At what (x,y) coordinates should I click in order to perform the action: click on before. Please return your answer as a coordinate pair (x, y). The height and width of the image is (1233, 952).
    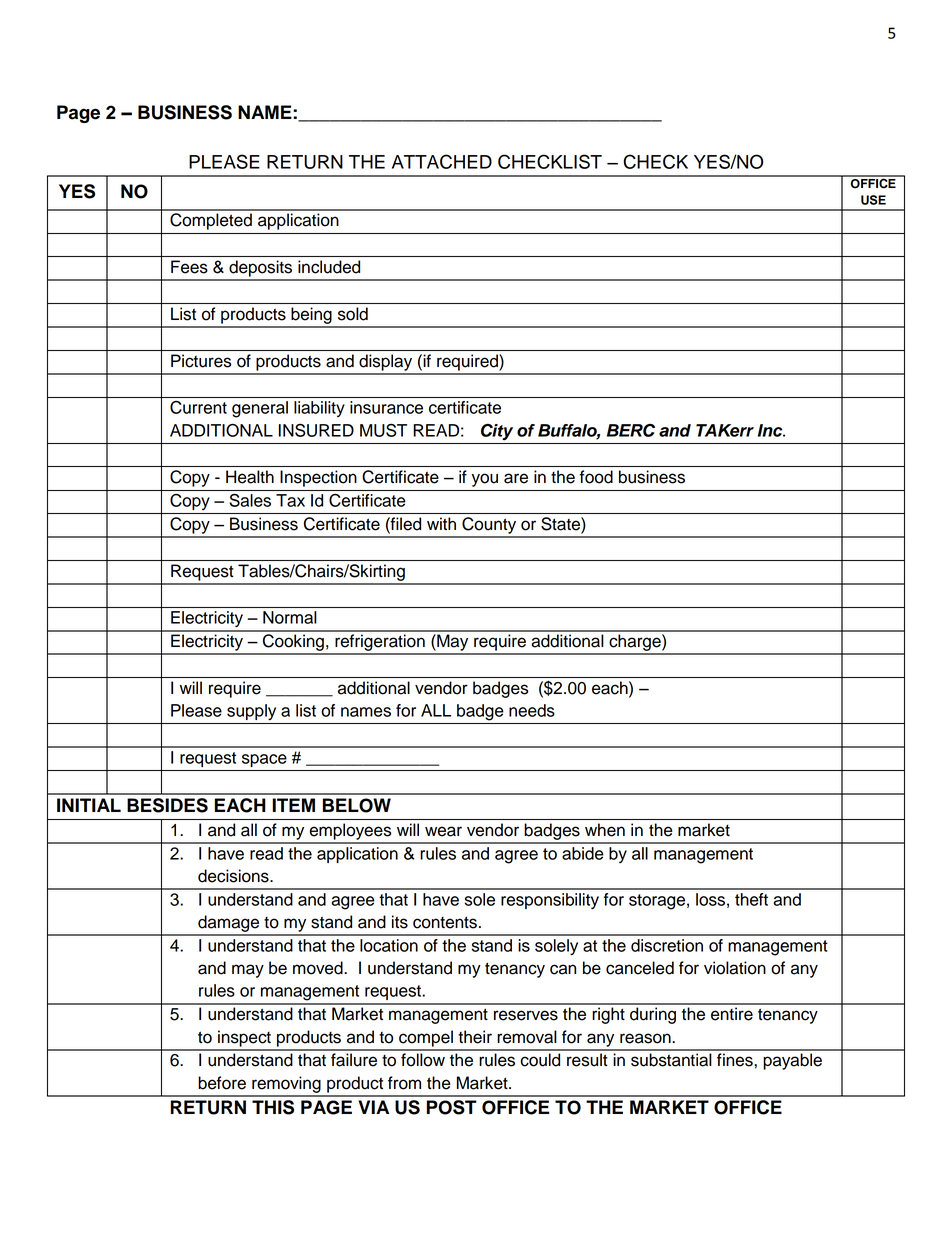
    Looking at the image, I should click on (222, 1083).
